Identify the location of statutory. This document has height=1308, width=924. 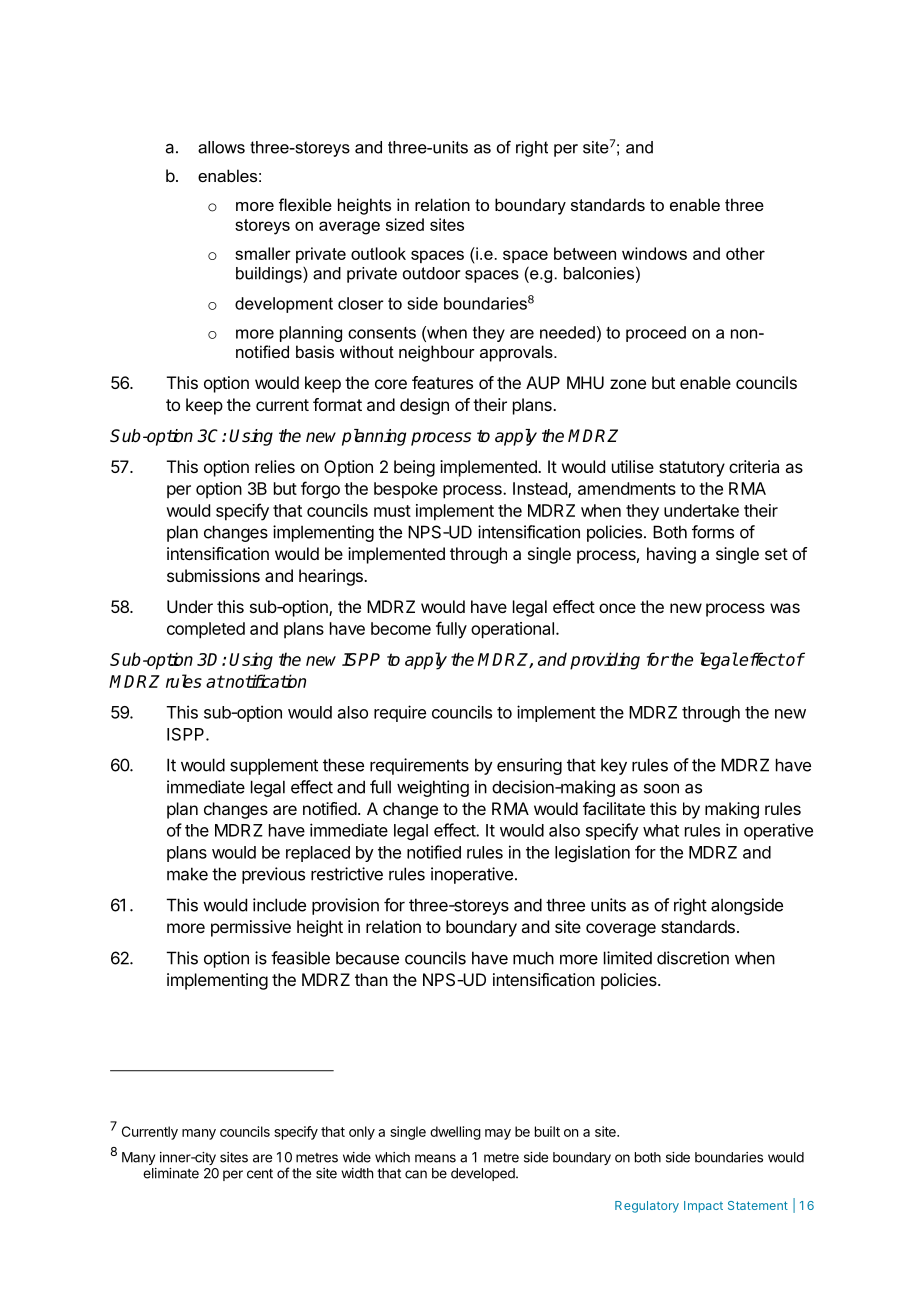
(692, 469).
